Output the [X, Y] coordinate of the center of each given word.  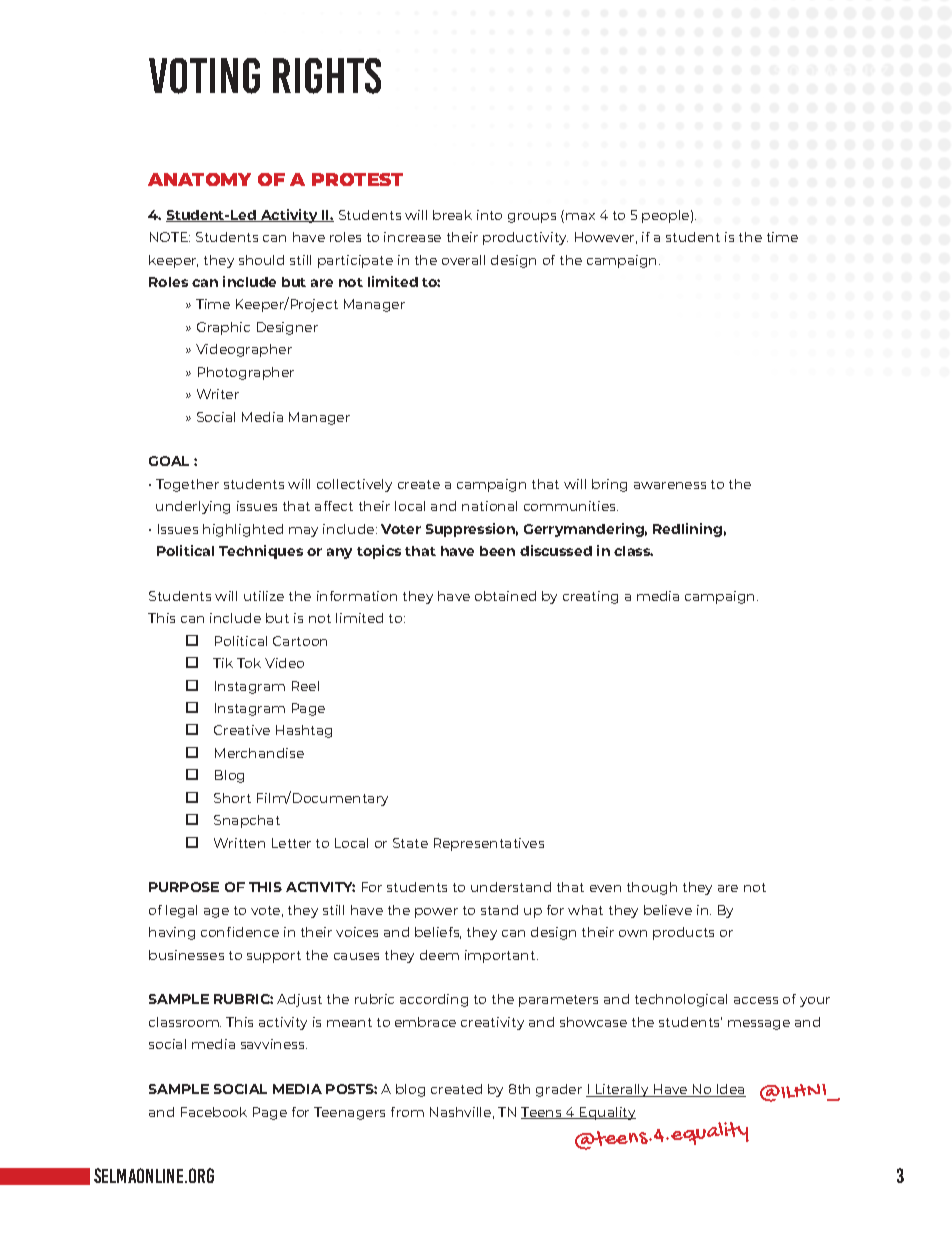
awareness [670, 485]
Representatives [489, 844]
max [580, 216]
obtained [505, 596]
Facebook [214, 1112]
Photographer [246, 373]
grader [559, 1090]
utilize [264, 596]
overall [463, 260]
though [652, 888]
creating [590, 597]
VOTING [204, 76]
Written [239, 843]
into [489, 215]
